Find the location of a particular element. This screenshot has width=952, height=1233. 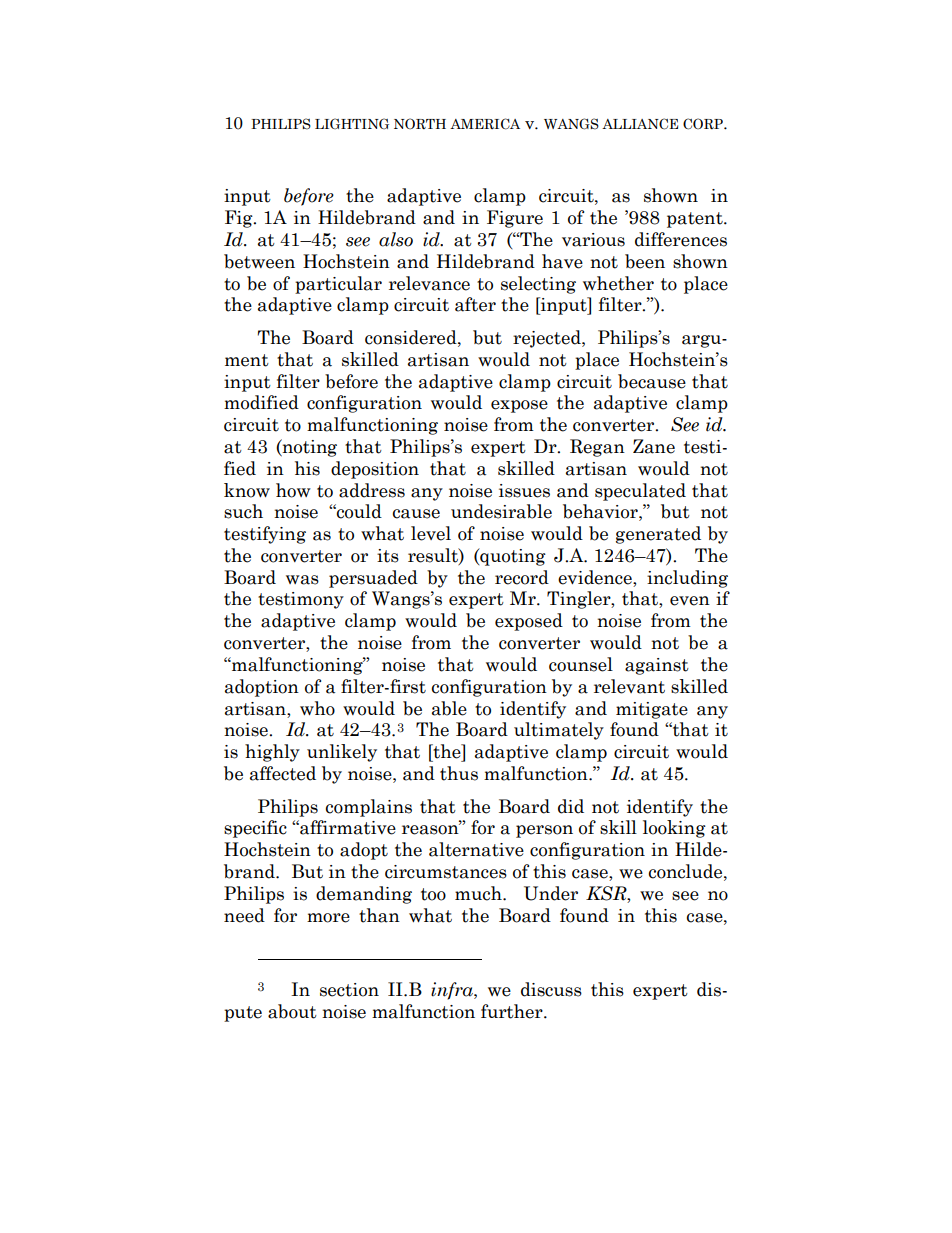

affected is located at coordinates (283, 773).
